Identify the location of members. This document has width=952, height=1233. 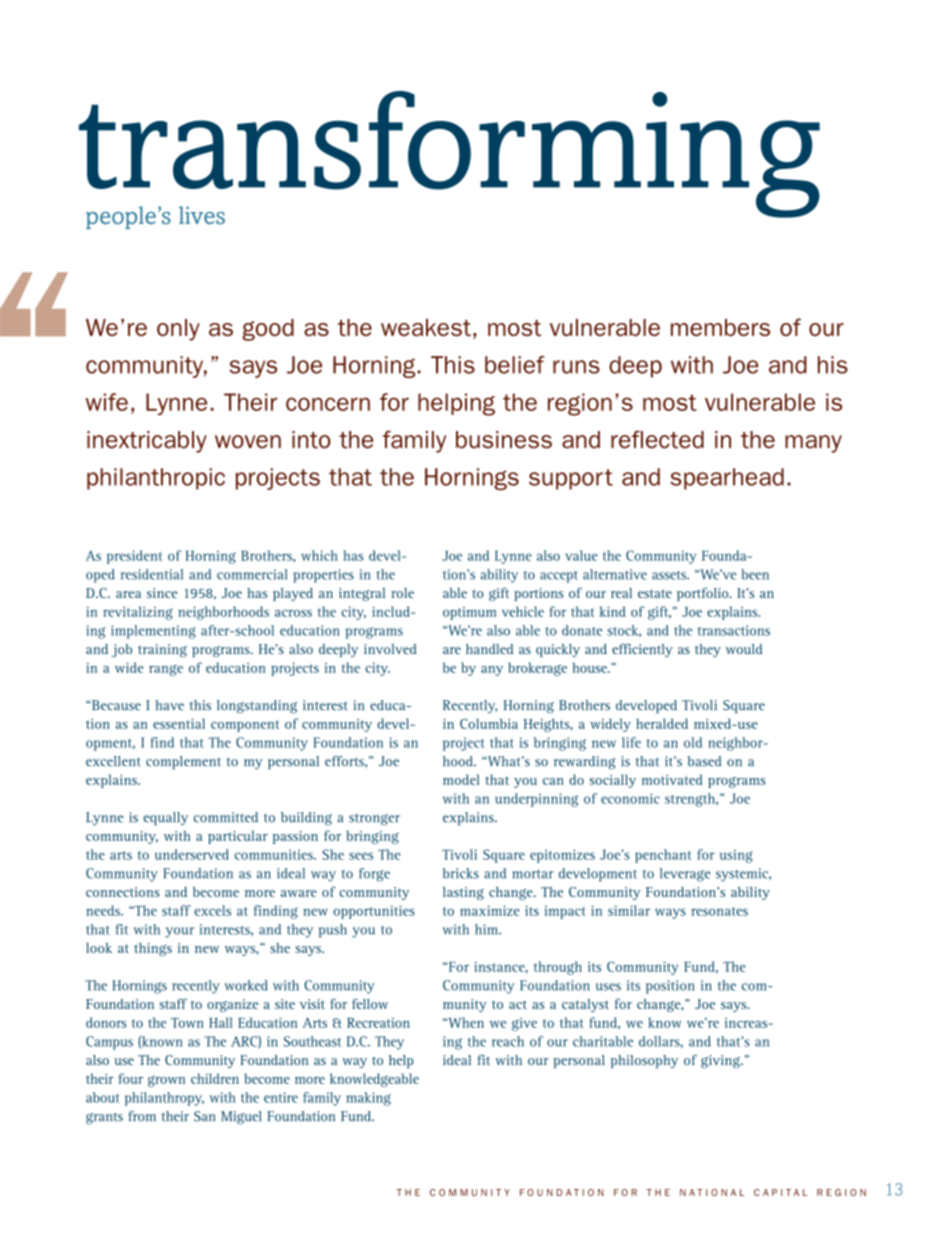
(720, 327).
